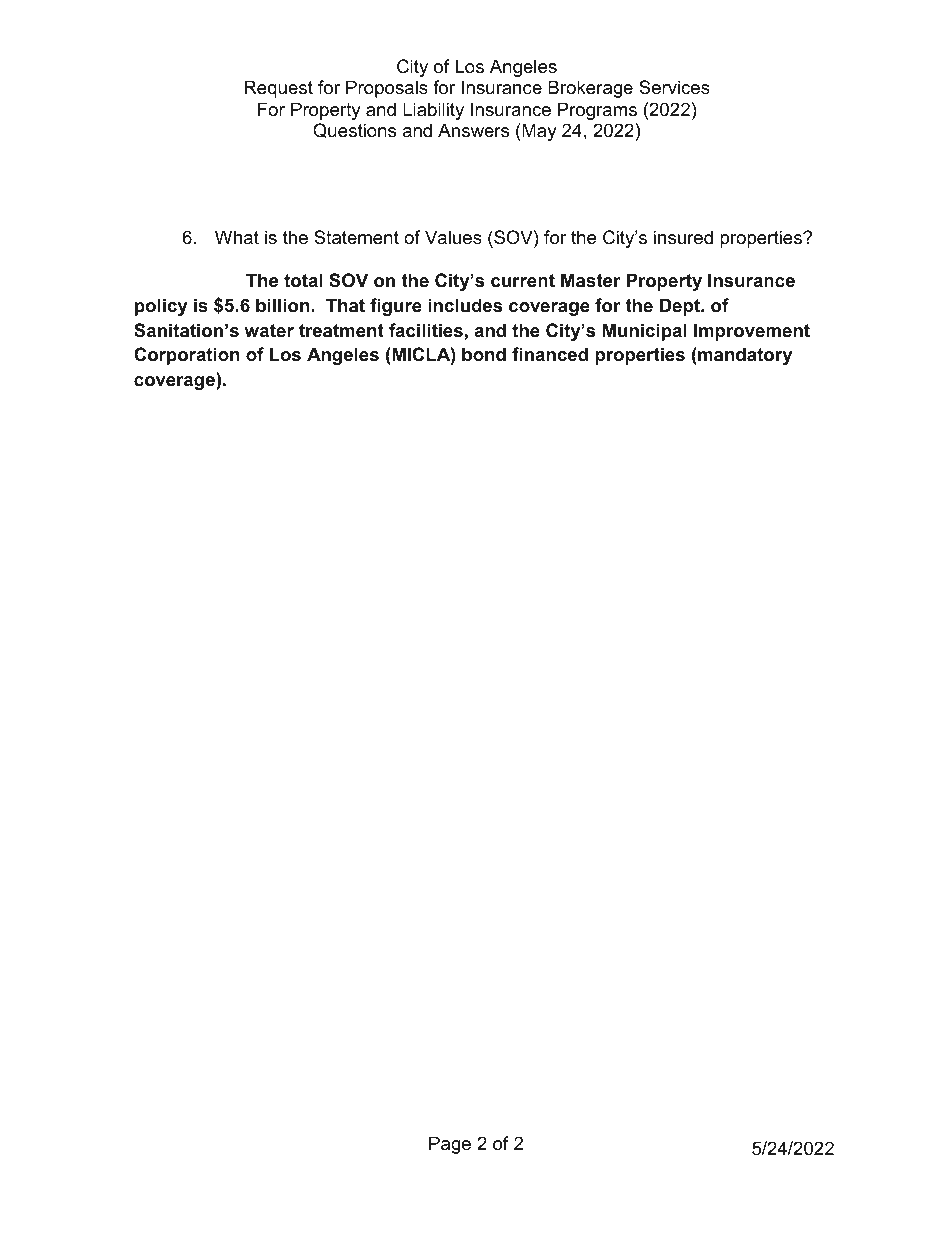 The height and width of the image is (1233, 952). I want to click on Request, so click(278, 89).
